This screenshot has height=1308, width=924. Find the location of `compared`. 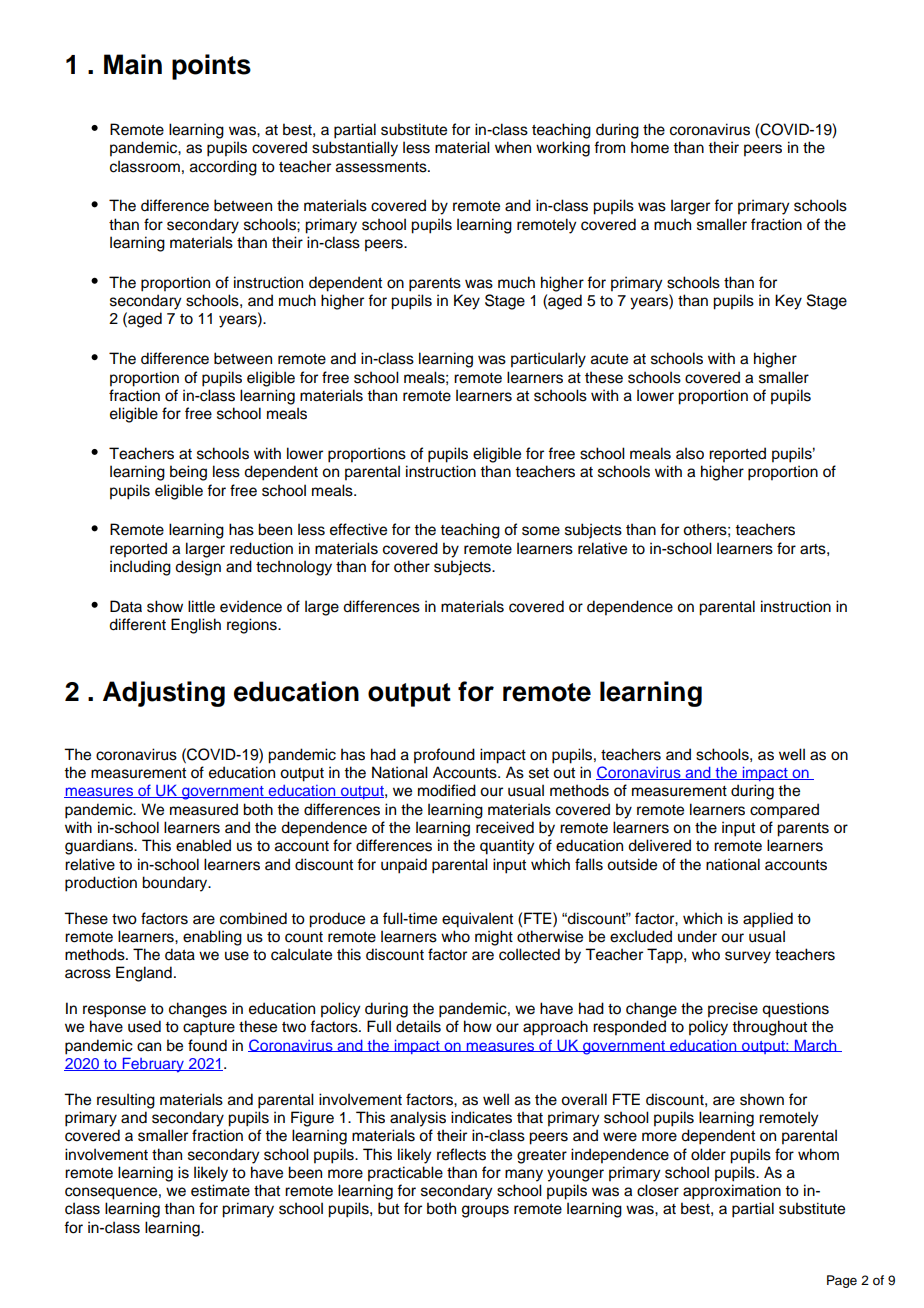

compared is located at coordinates (784, 811).
